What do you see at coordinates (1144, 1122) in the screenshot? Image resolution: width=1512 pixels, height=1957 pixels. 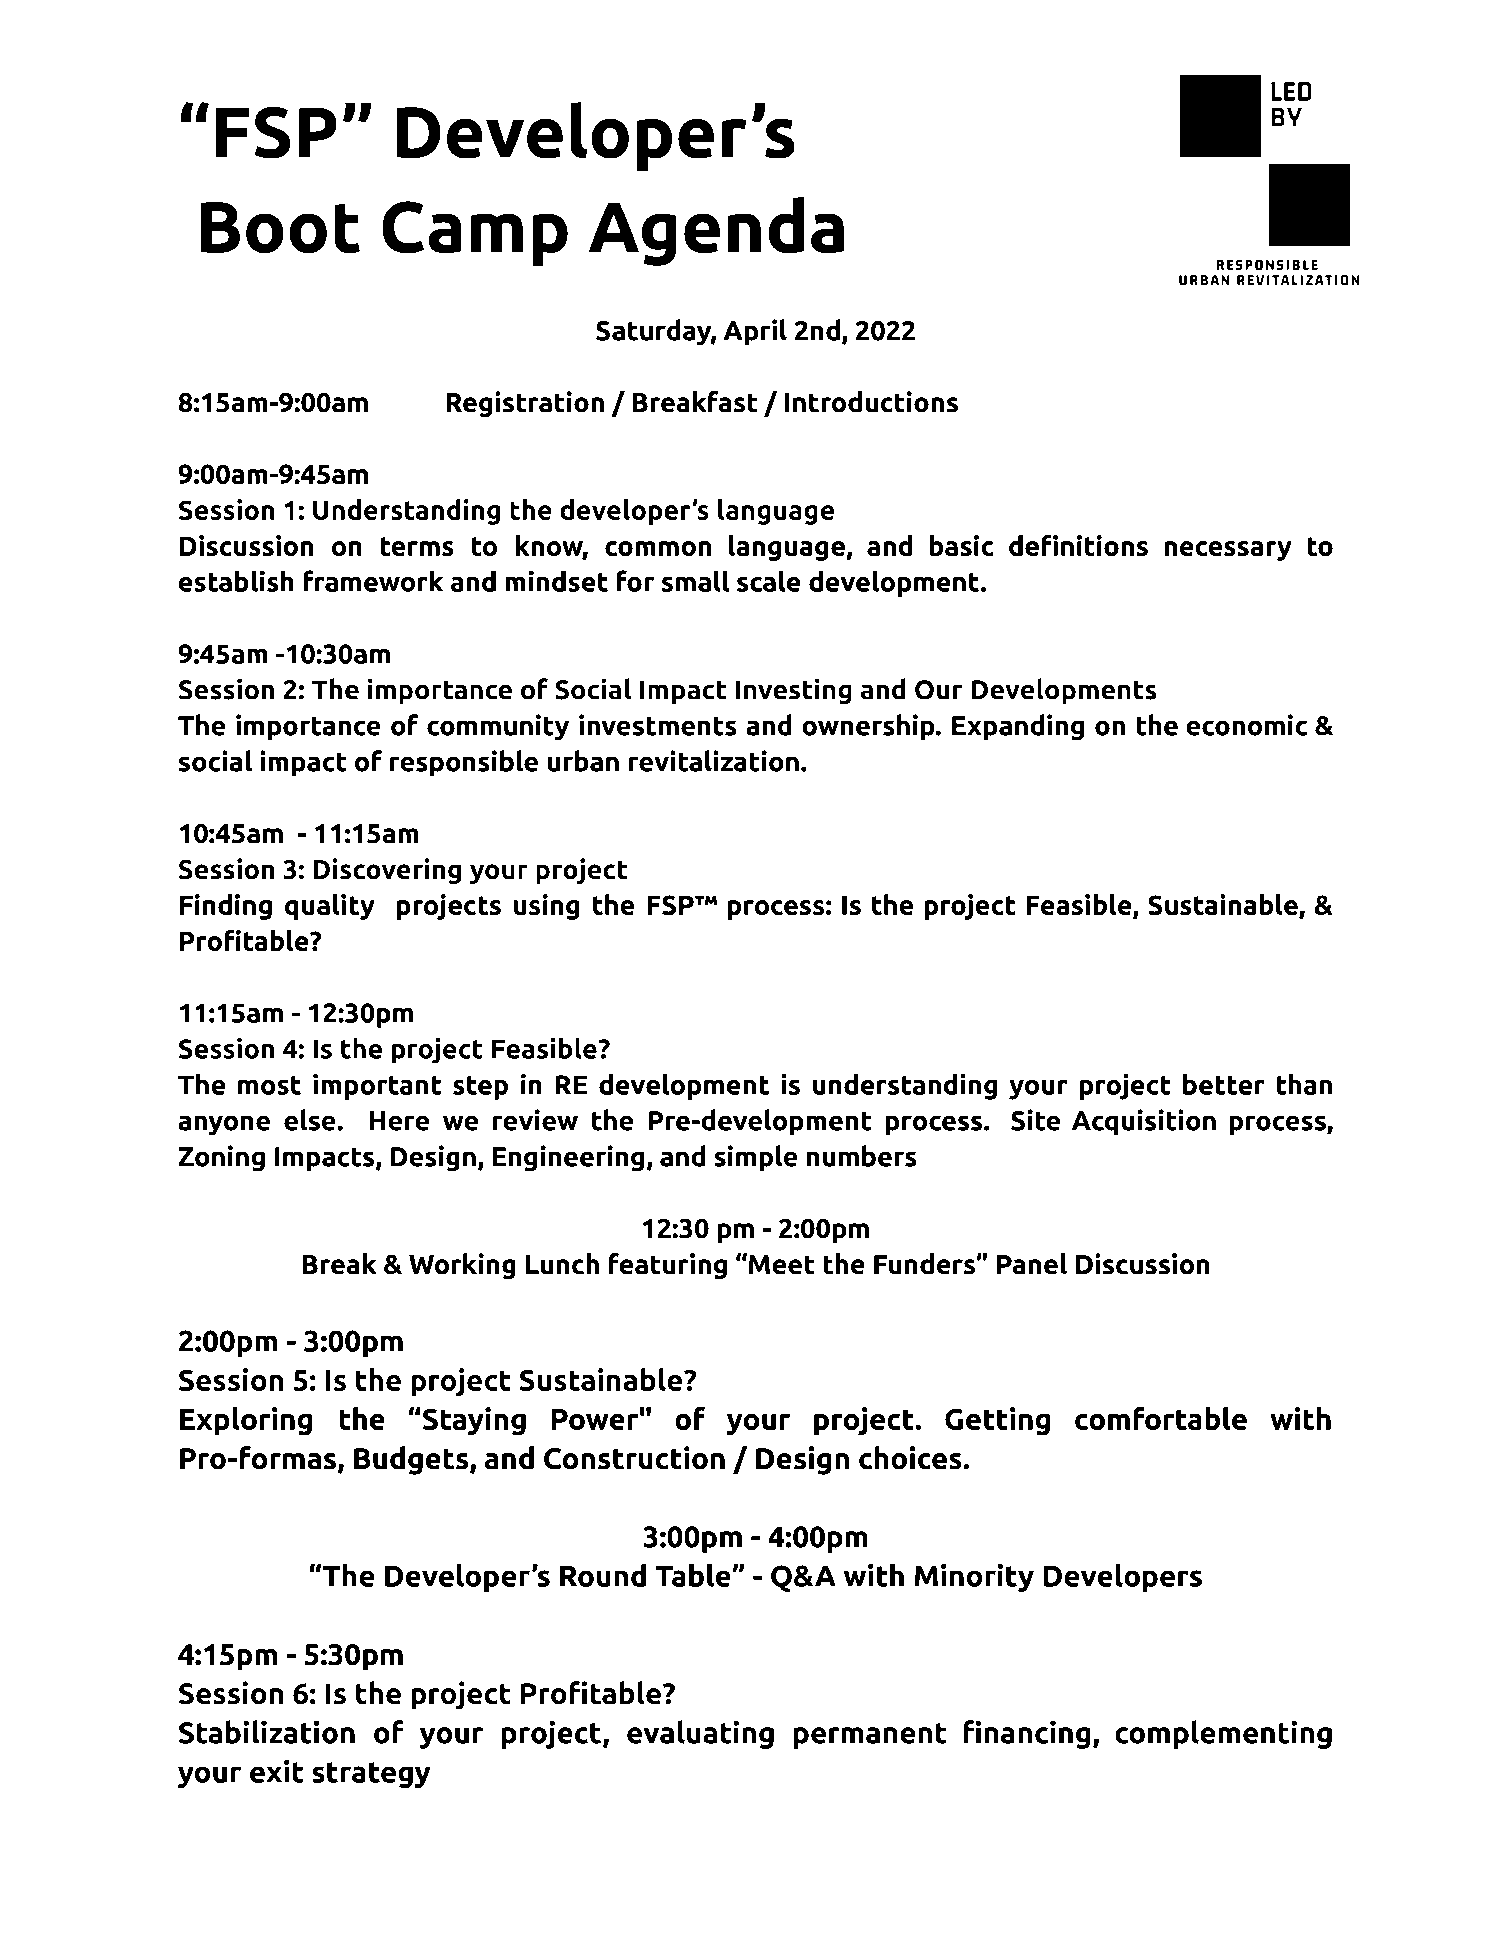 I see `Acquisition` at bounding box center [1144, 1122].
